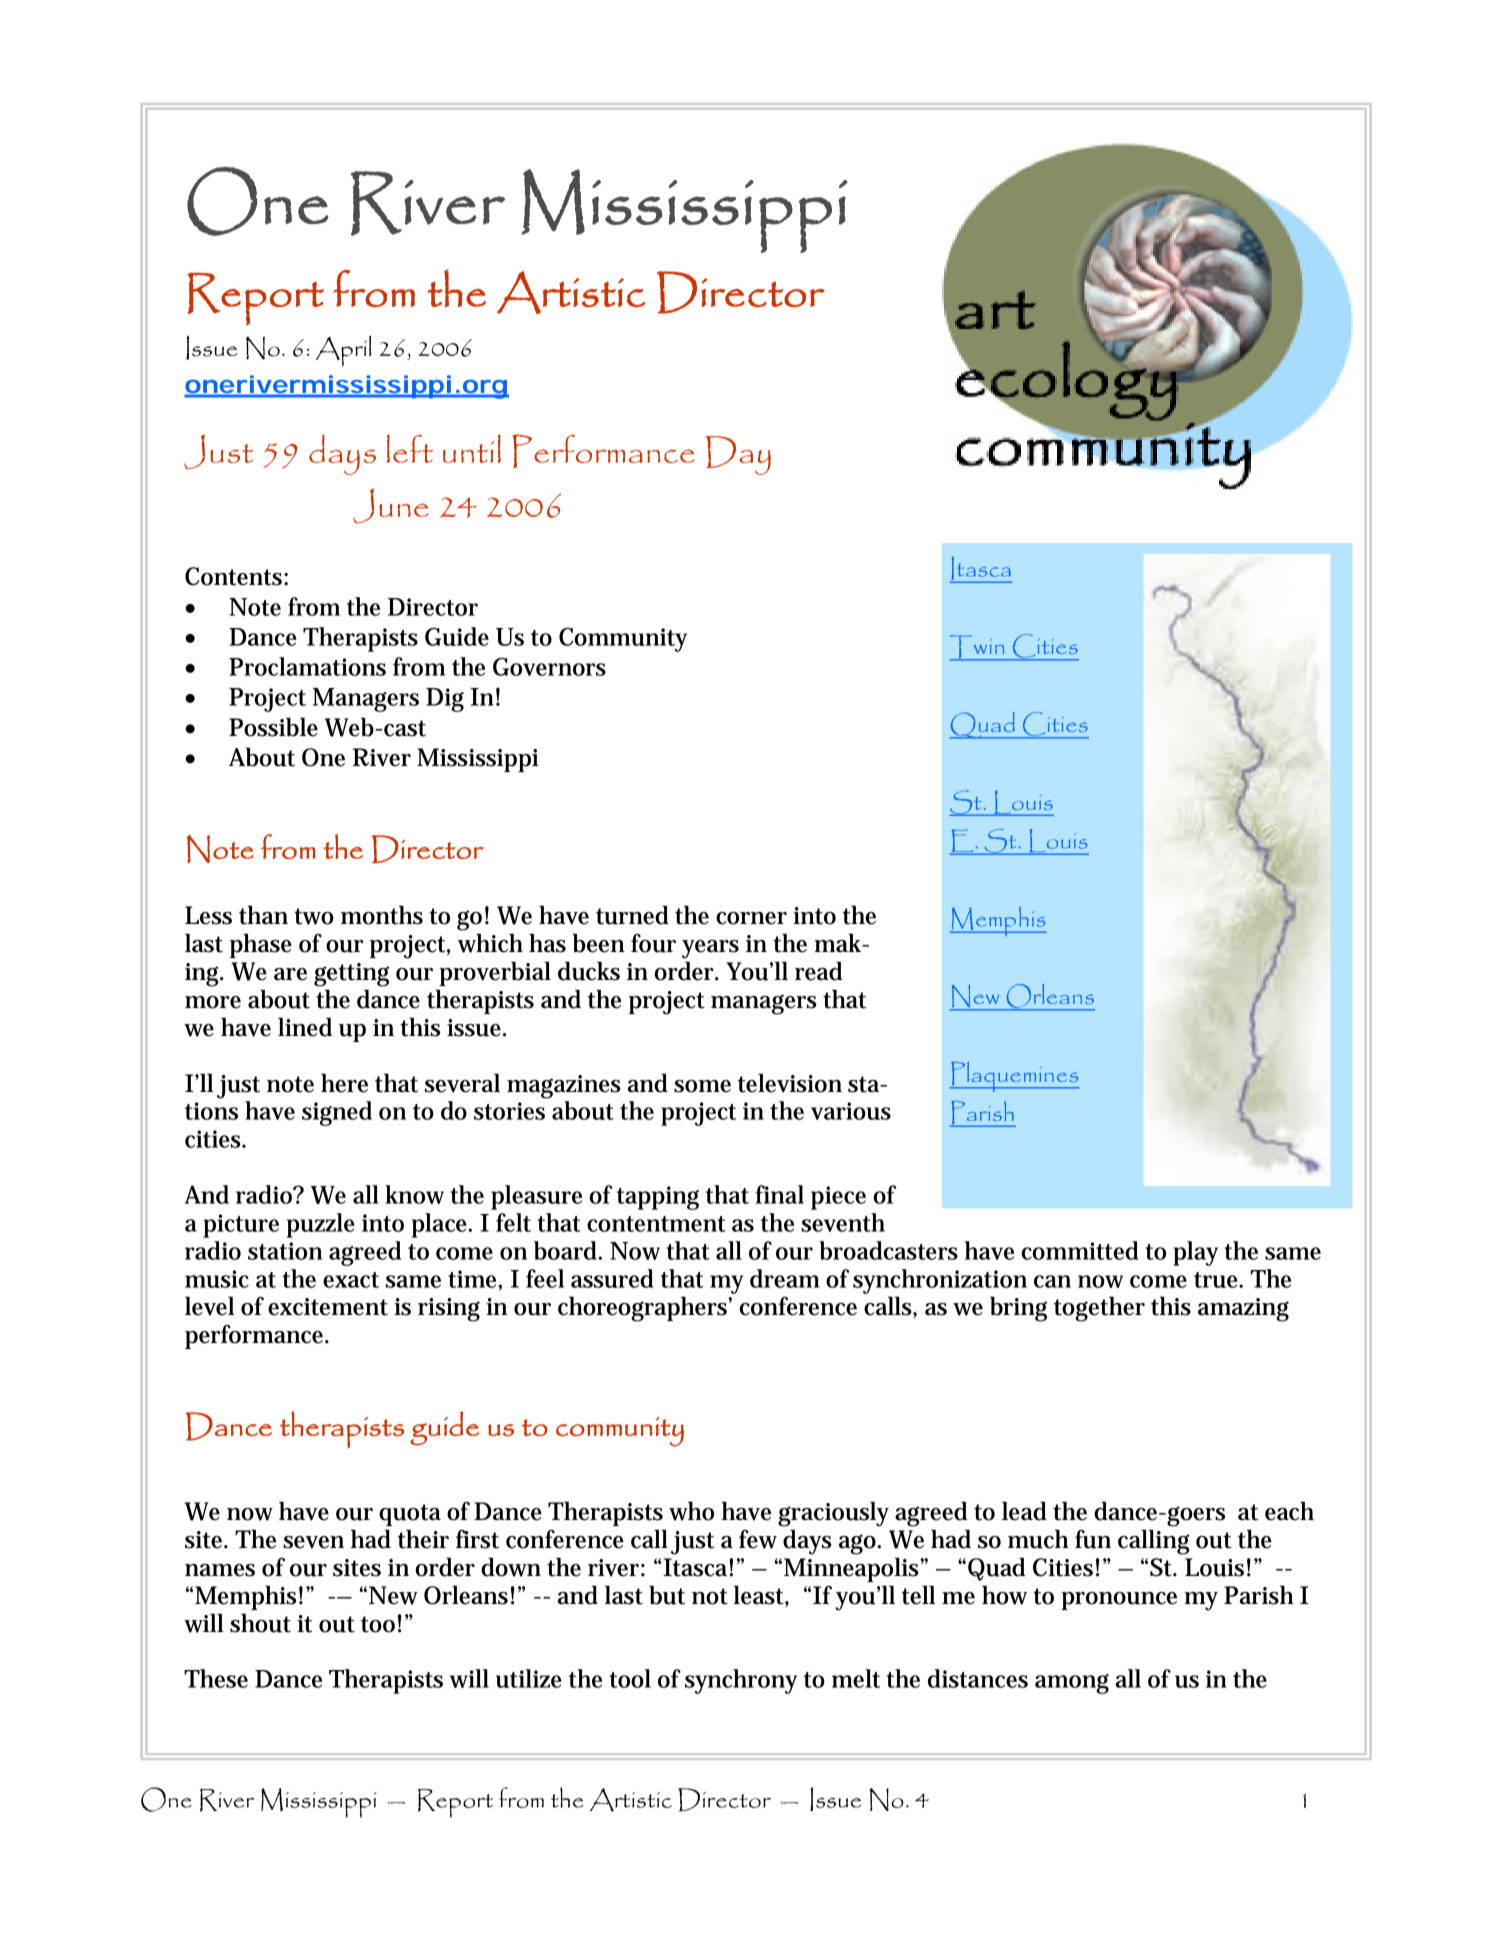 The image size is (1508, 1952). What do you see at coordinates (751, 918) in the screenshot?
I see `corner` at bounding box center [751, 918].
